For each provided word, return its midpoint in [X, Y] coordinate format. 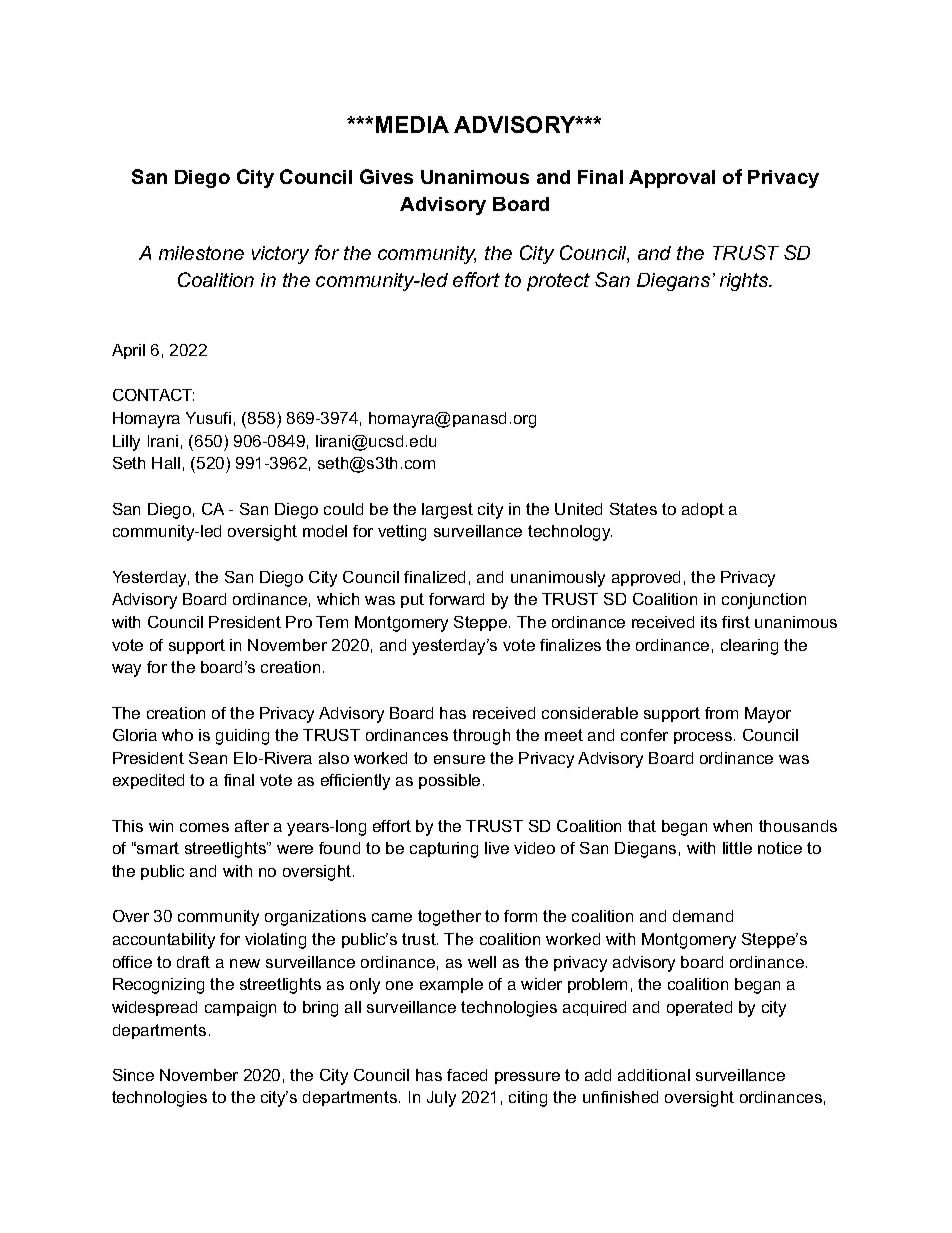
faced [467, 1075]
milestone [201, 253]
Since [133, 1075]
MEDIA [412, 124]
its [709, 622]
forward [456, 599]
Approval [672, 179]
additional [654, 1075]
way [126, 670]
